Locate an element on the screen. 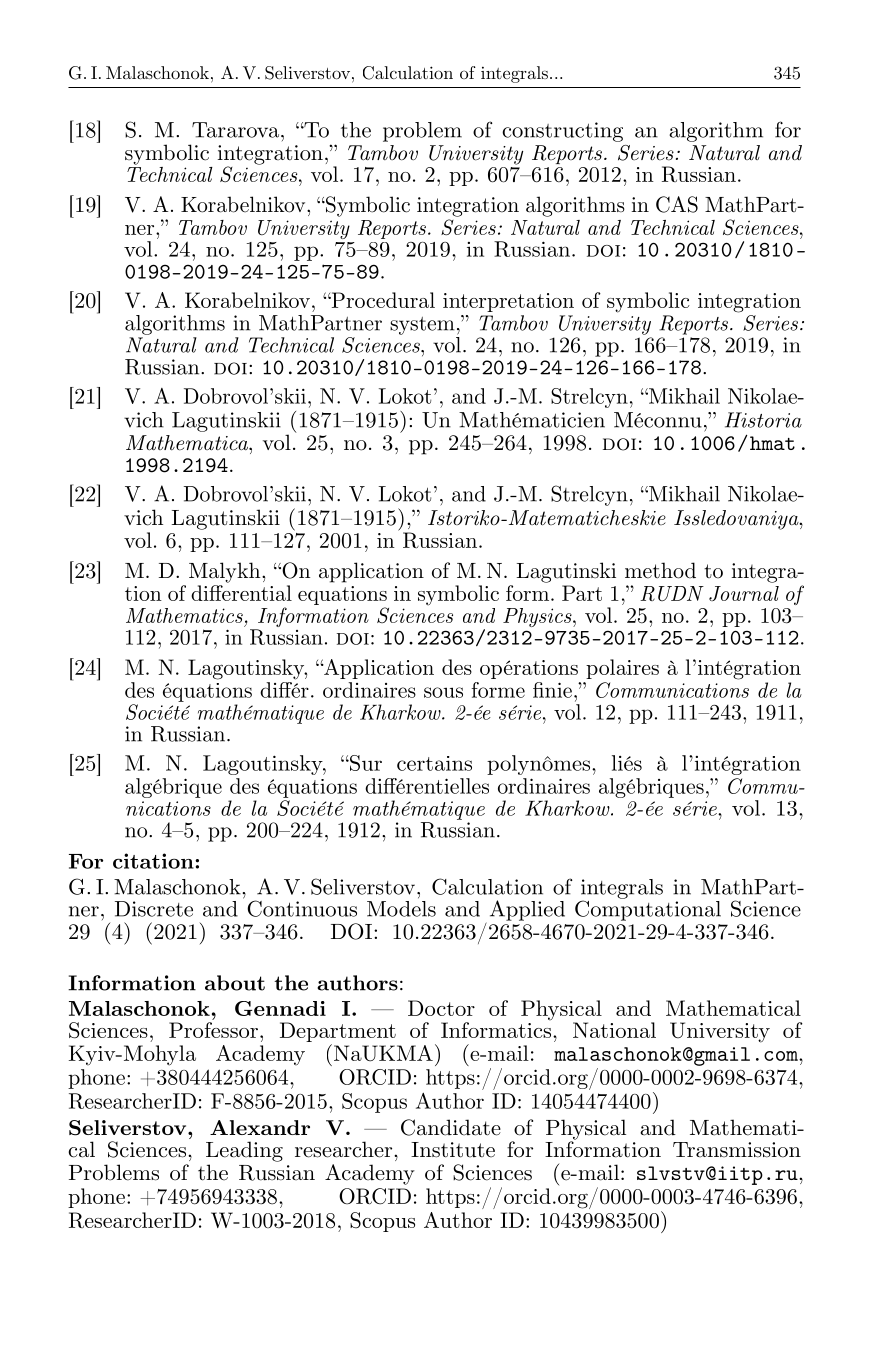  certains is located at coordinates (434, 763).
